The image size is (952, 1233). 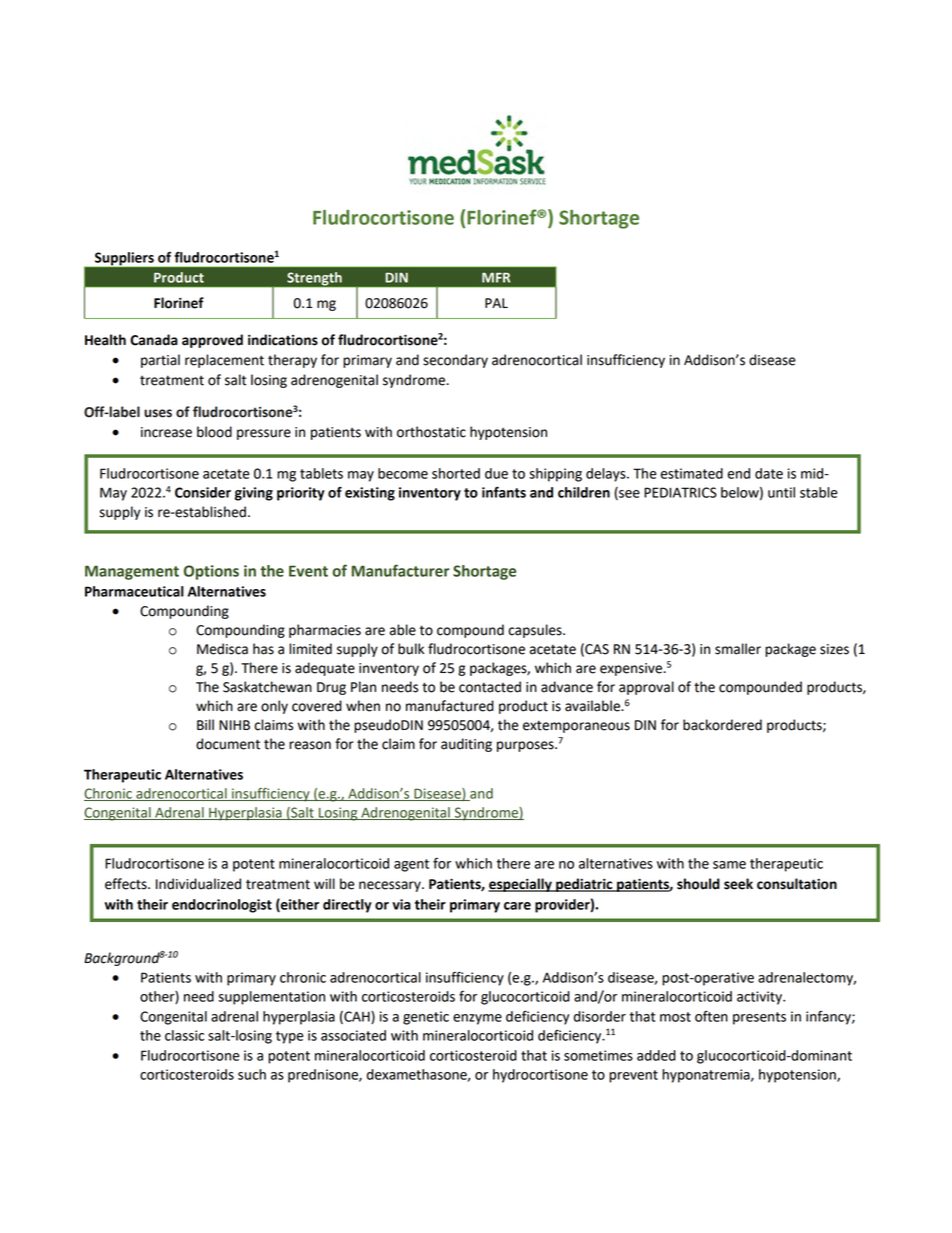 What do you see at coordinates (228, 744) in the screenshot?
I see `document` at bounding box center [228, 744].
